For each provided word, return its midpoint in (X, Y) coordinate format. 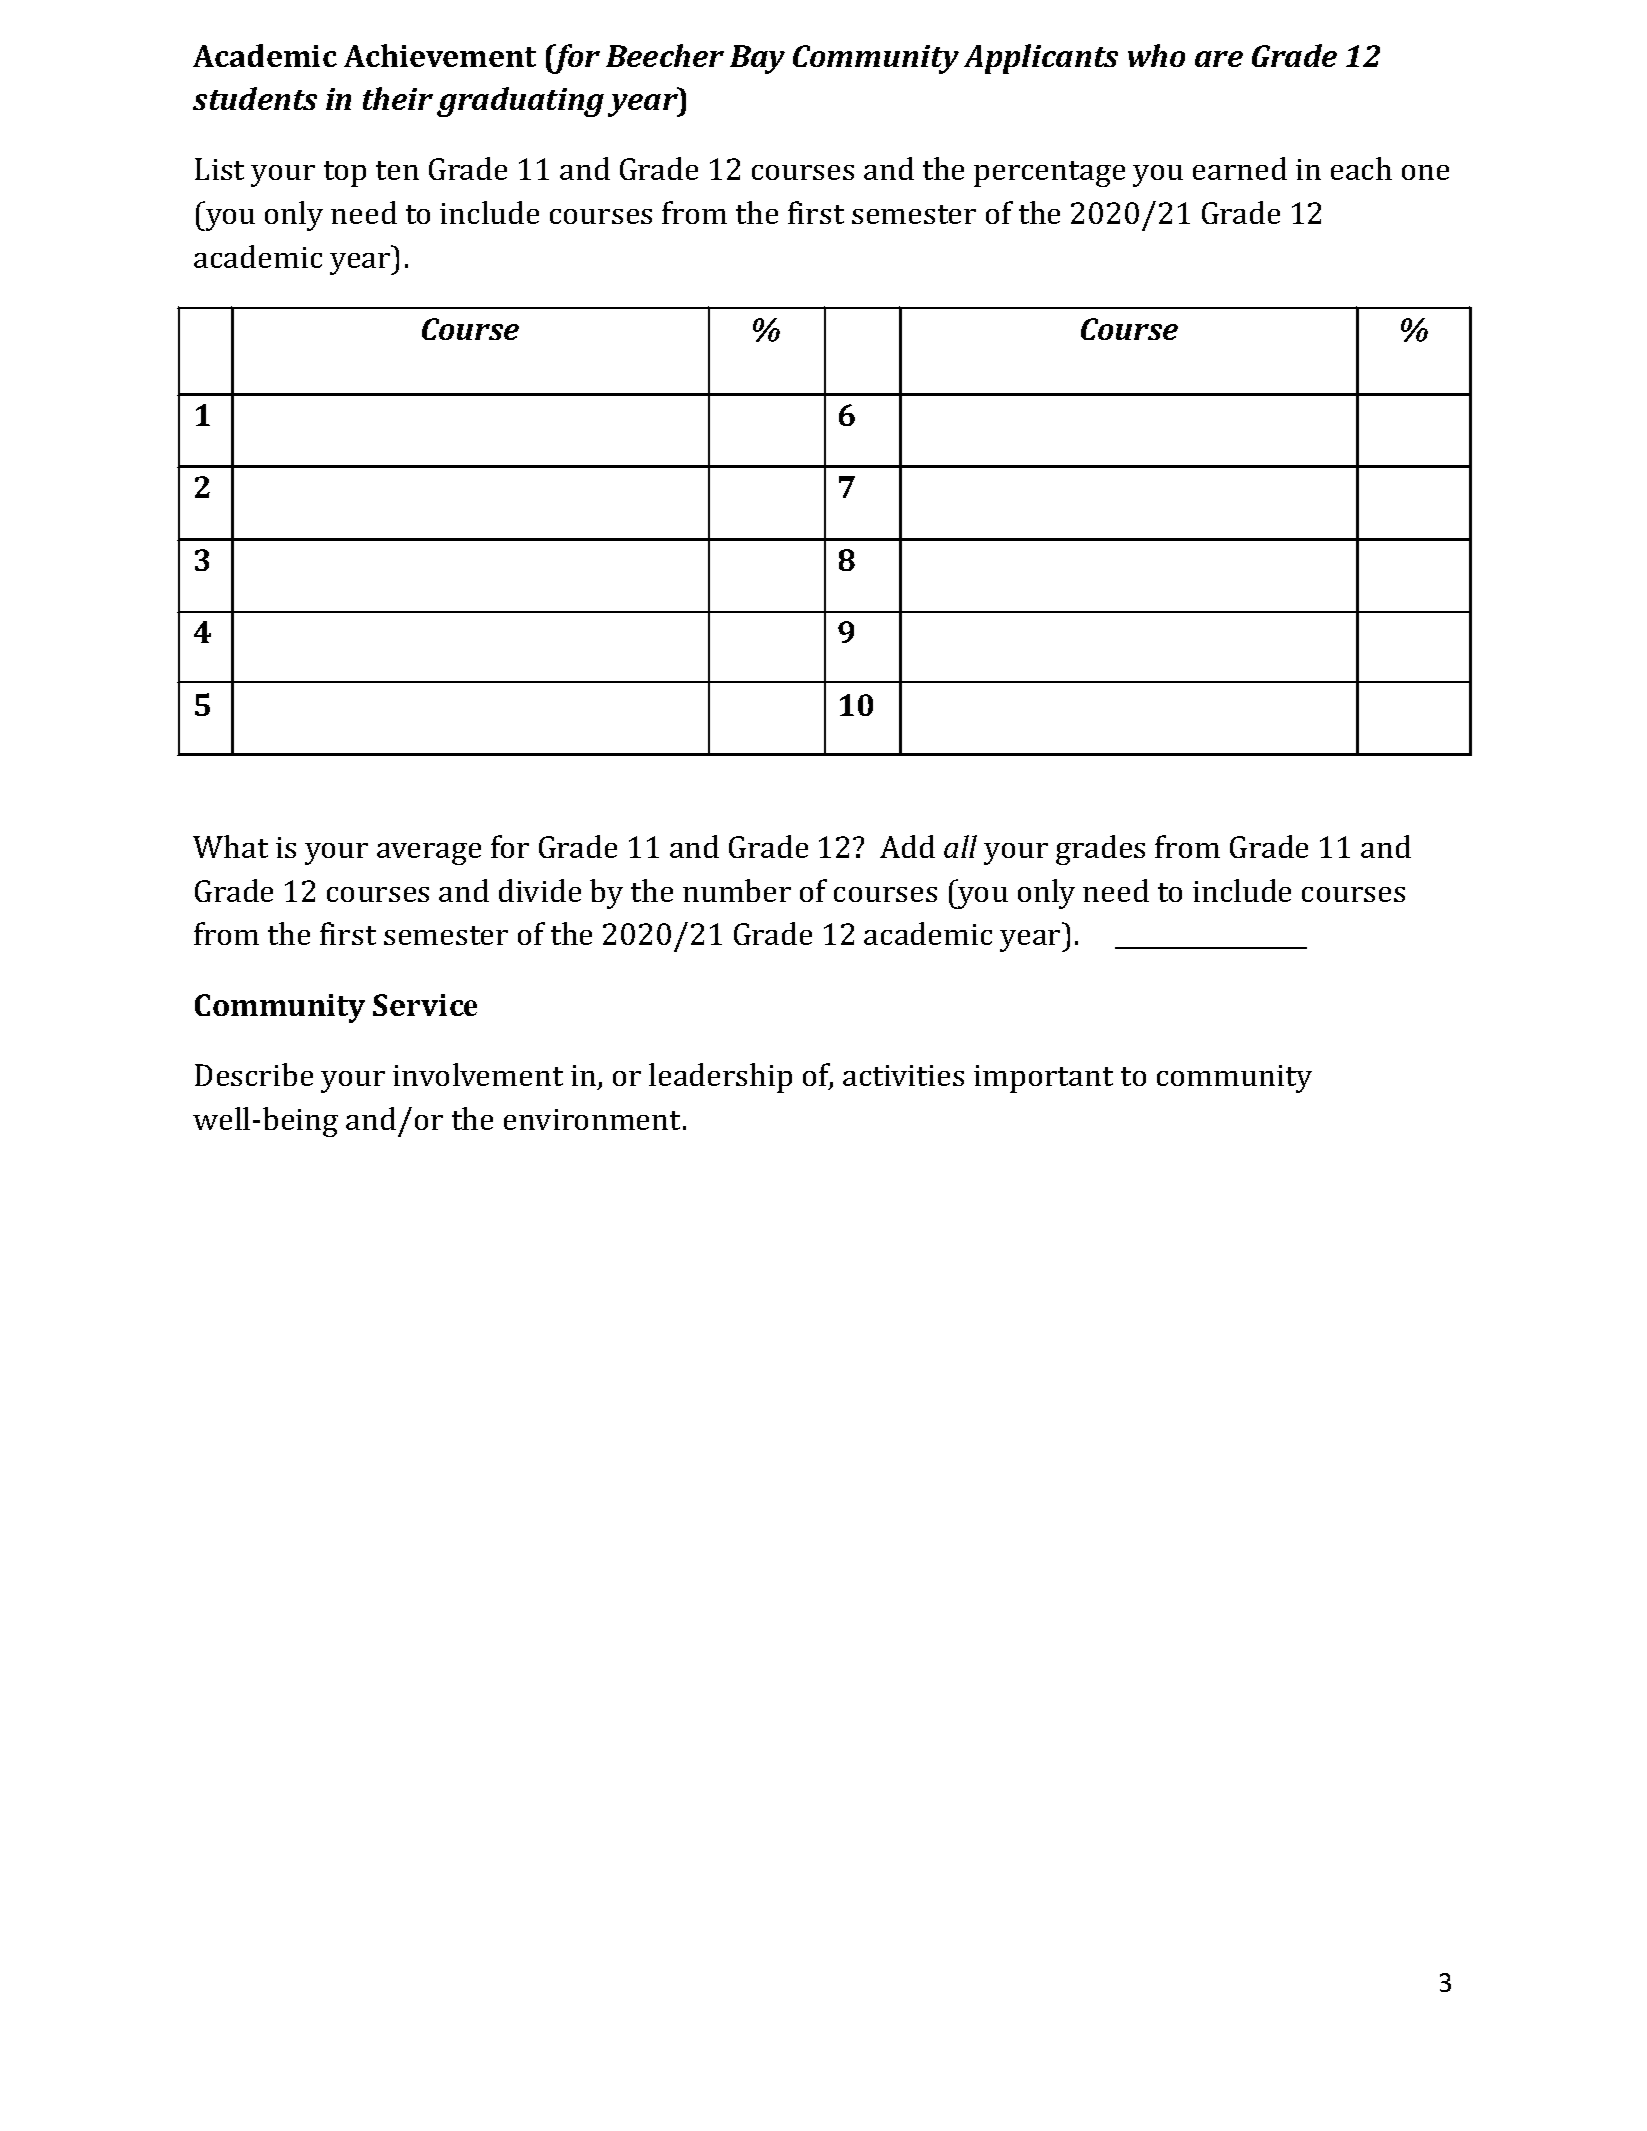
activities (903, 1075)
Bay (757, 59)
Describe (254, 1074)
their (398, 98)
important (1043, 1079)
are (1219, 59)
